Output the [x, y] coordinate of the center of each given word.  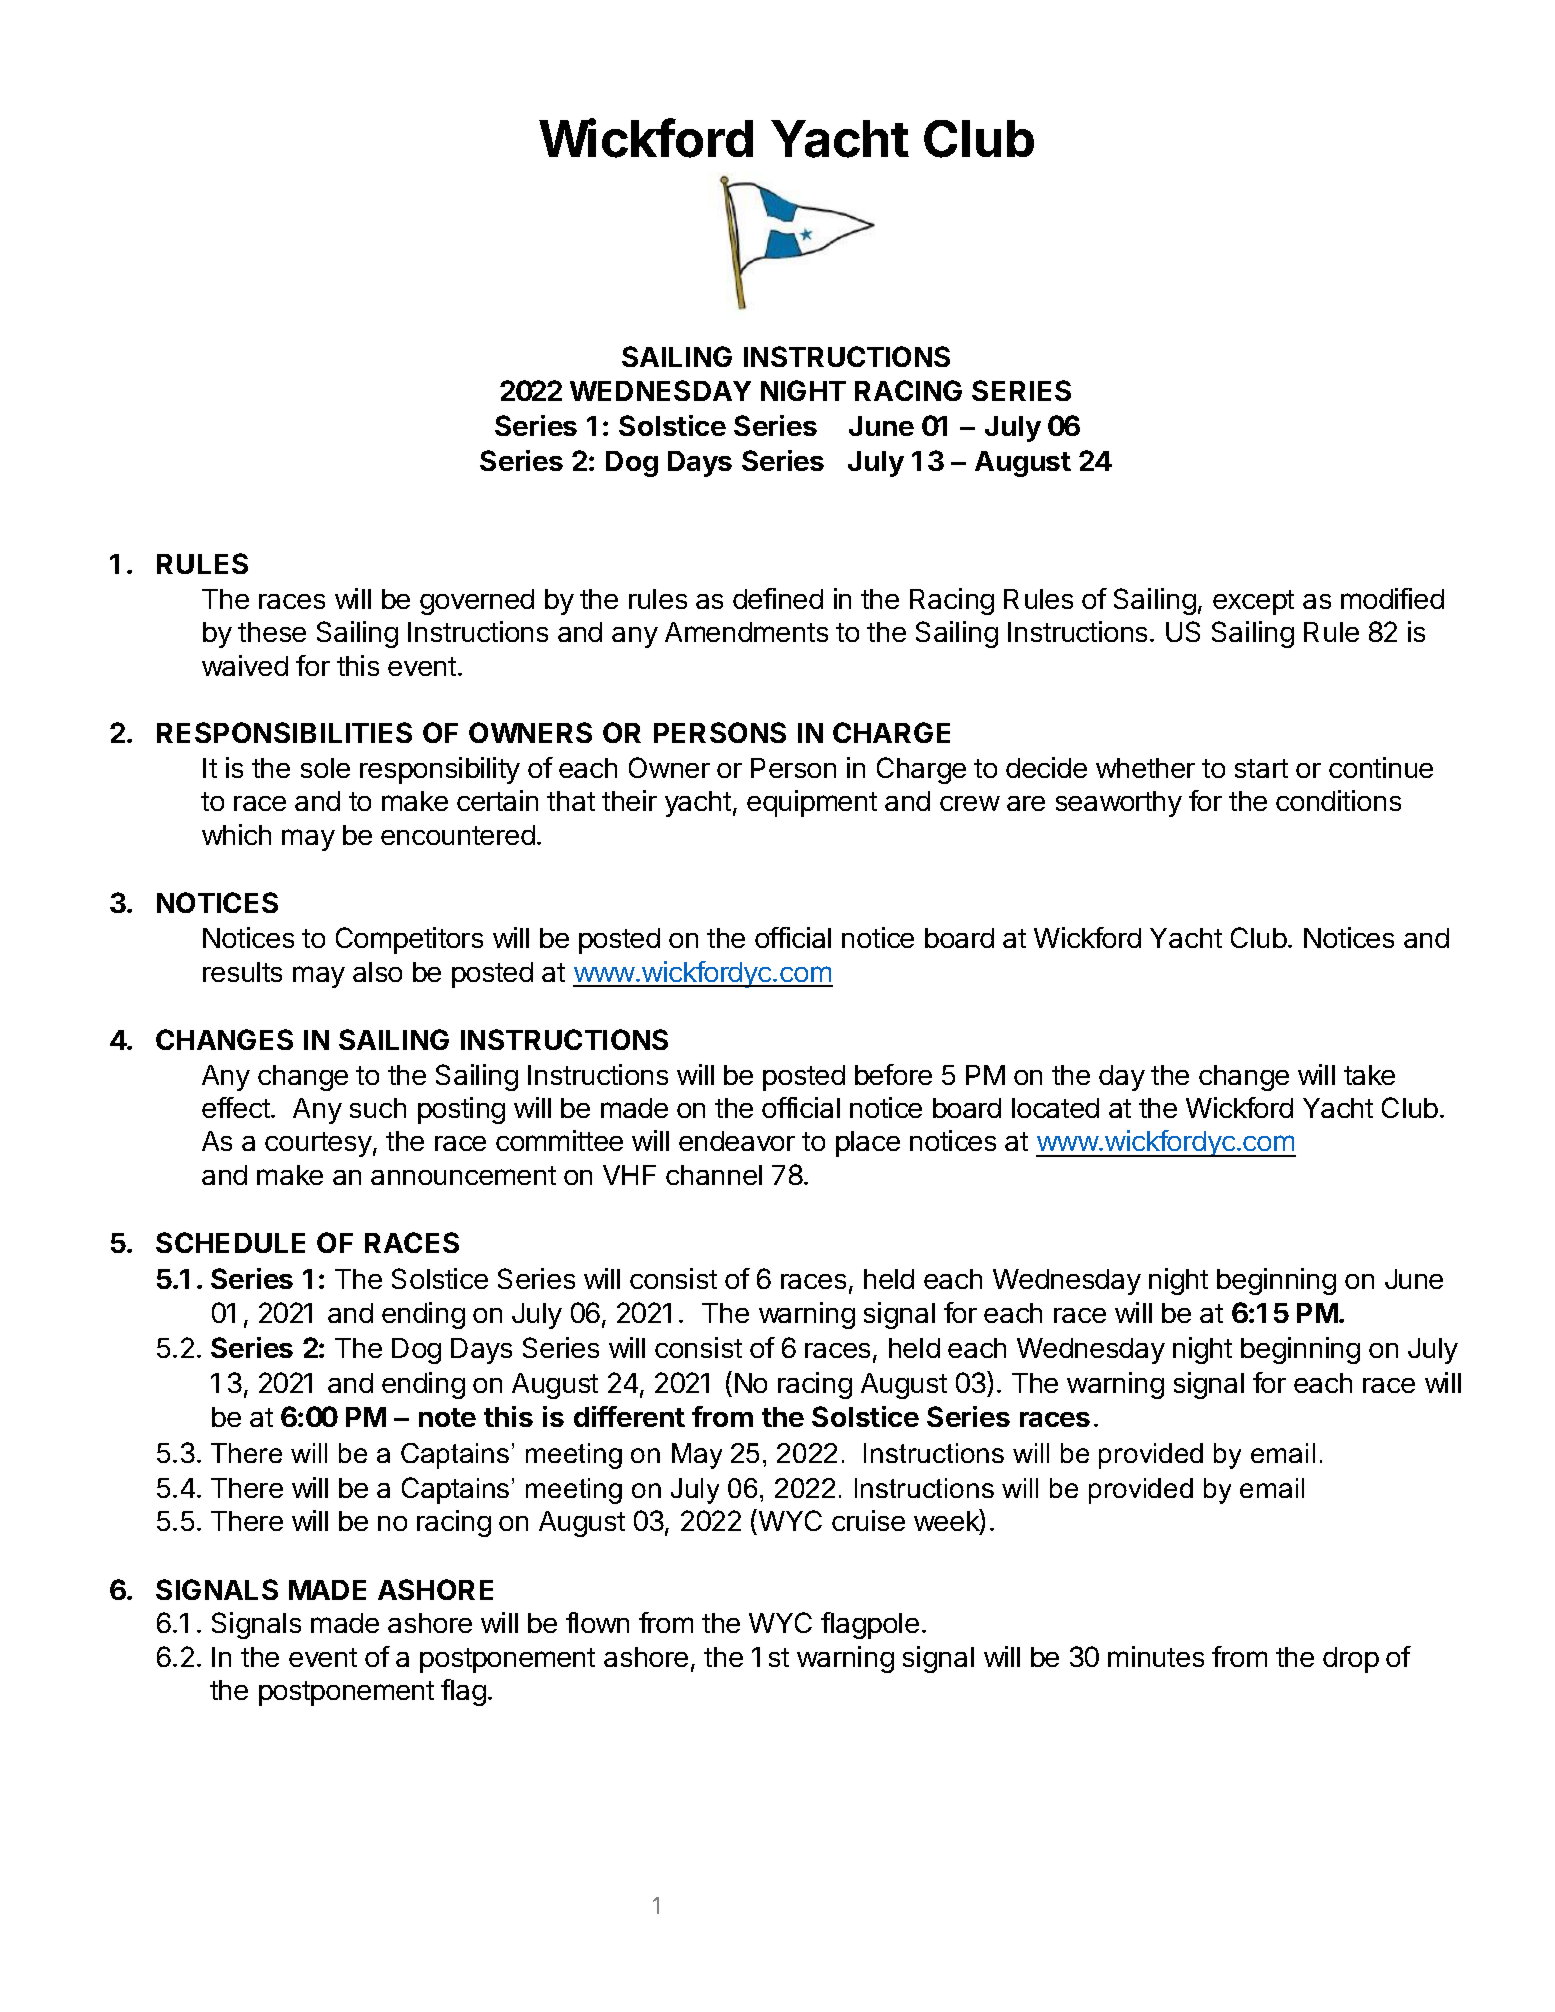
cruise [868, 1520]
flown [597, 1622]
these [272, 632]
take [1369, 1075]
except [1253, 602]
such [378, 1108]
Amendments [746, 632]
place [868, 1144]
